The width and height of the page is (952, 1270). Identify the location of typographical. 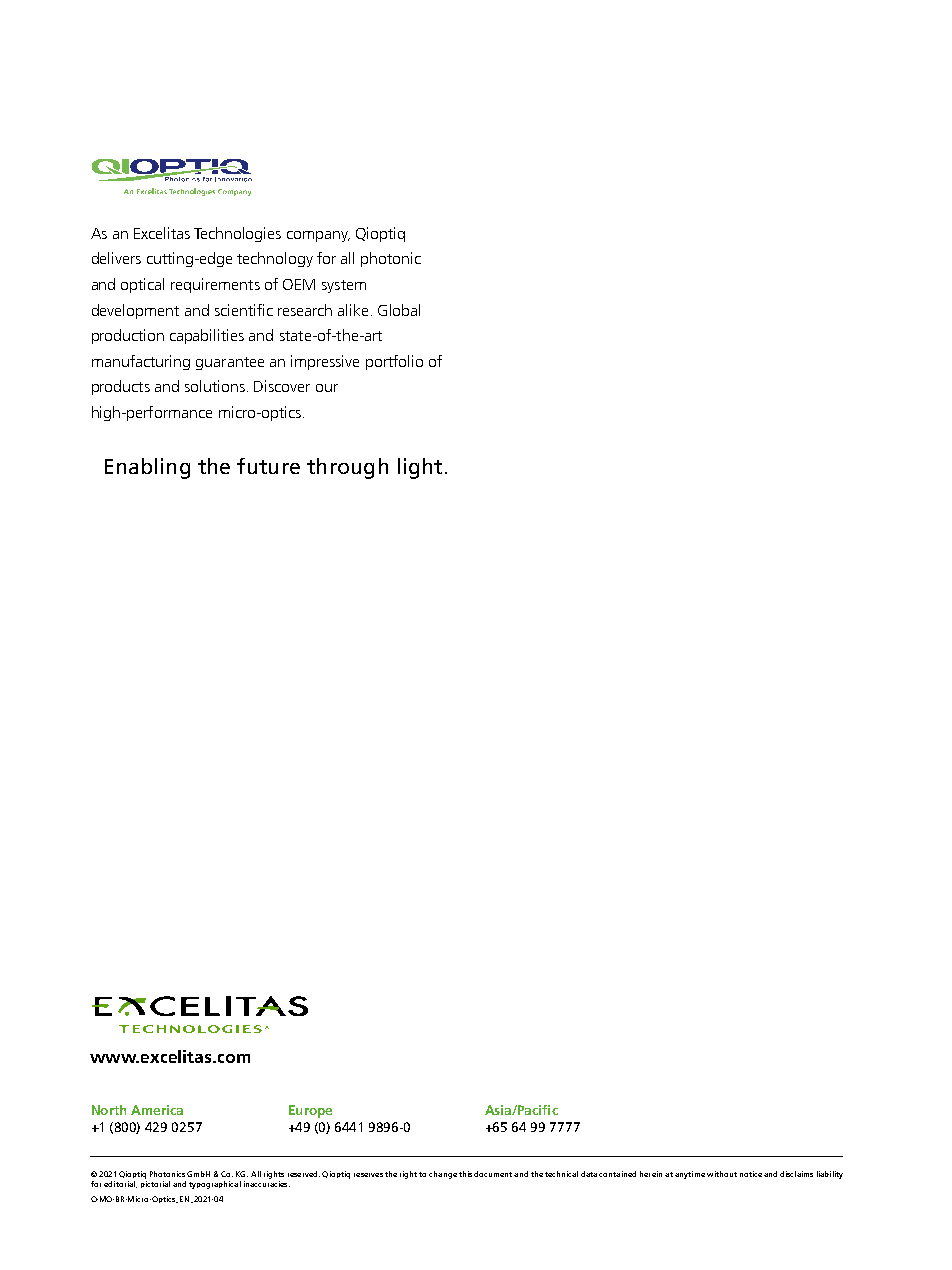
(215, 1185).
